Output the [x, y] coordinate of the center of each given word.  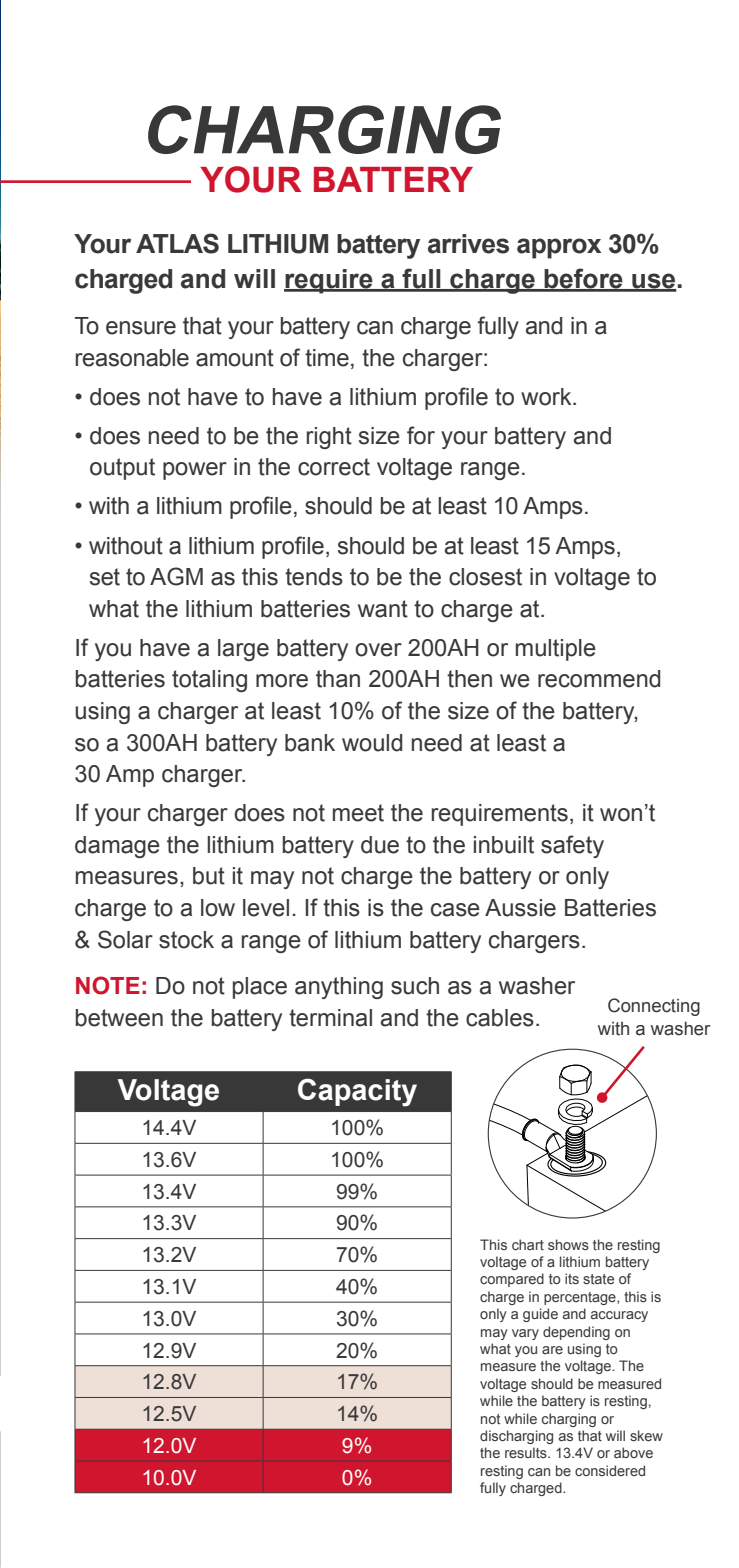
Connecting [654, 1007]
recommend [599, 679]
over [378, 650]
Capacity [357, 1092]
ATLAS [177, 243]
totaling [209, 681]
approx [559, 248]
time [327, 358]
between [119, 1018]
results [527, 1452]
